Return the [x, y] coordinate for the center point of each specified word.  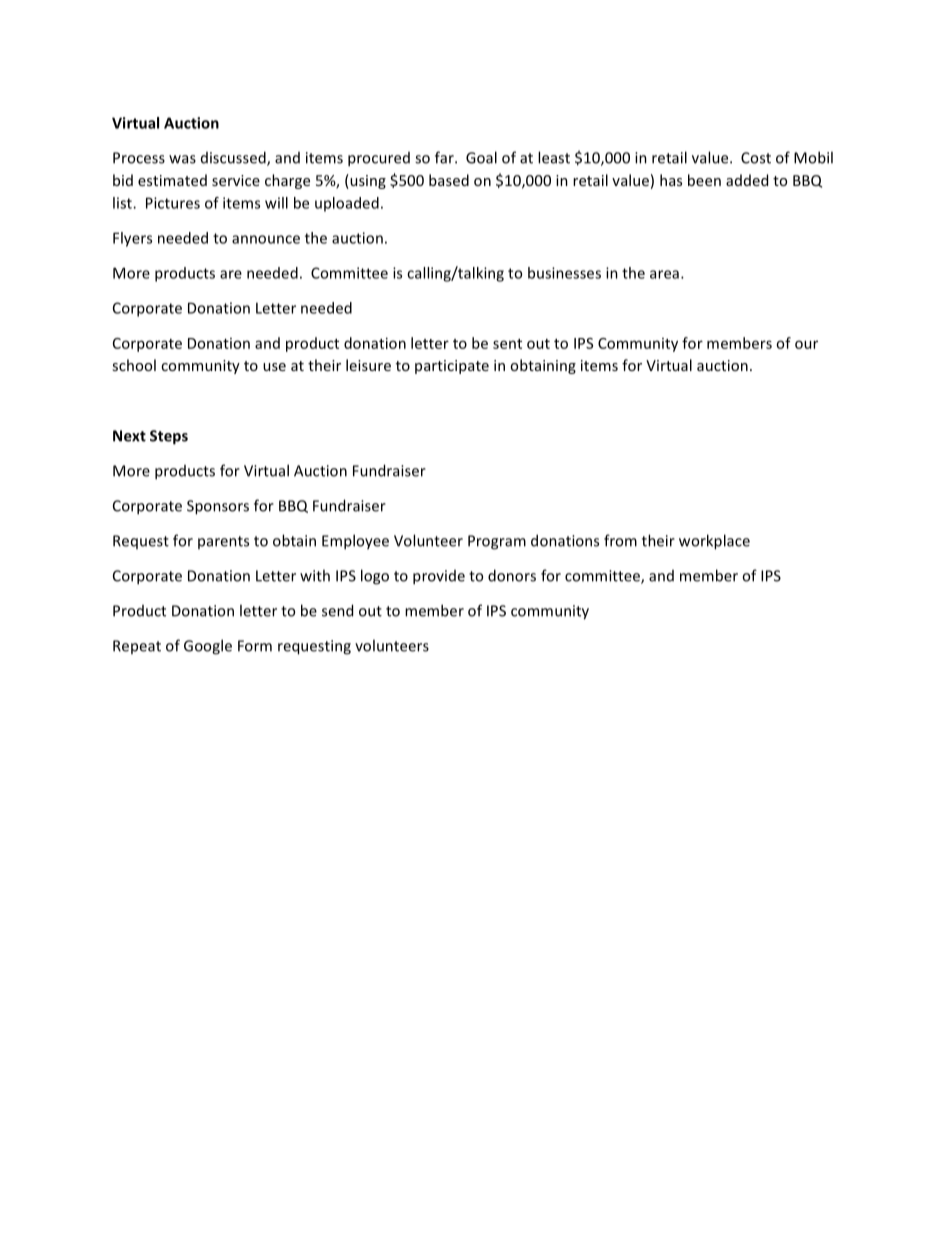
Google [208, 647]
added [747, 180]
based [449, 180]
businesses [564, 273]
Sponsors [218, 507]
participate [452, 367]
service [236, 180]
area [664, 274]
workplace [714, 542]
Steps [169, 437]
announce [266, 239]
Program [497, 542]
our [806, 344]
